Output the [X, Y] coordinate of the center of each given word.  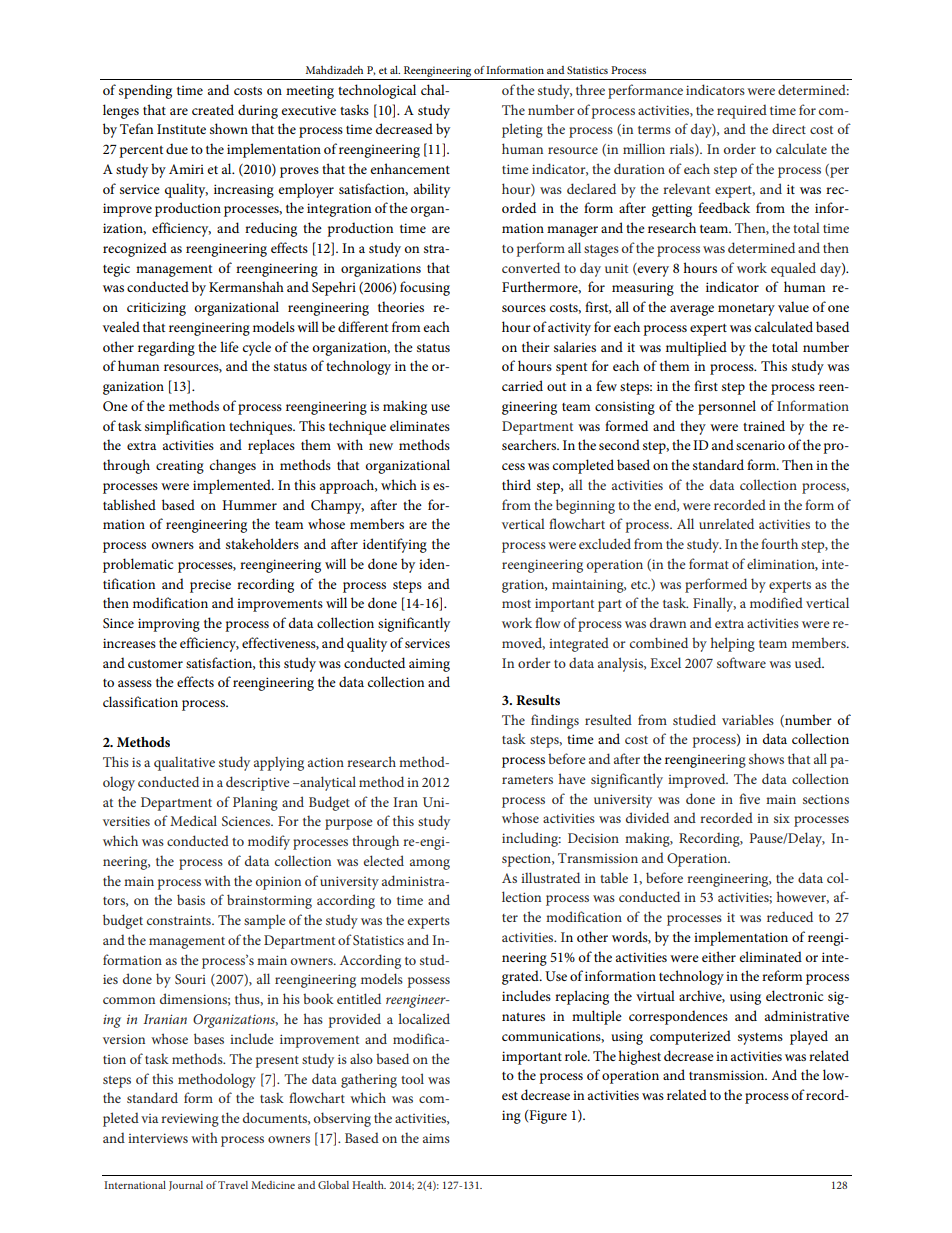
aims [436, 1138]
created [213, 109]
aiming [429, 665]
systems [760, 1039]
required [742, 111]
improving [169, 625]
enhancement [410, 168]
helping [733, 644]
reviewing [190, 1120]
